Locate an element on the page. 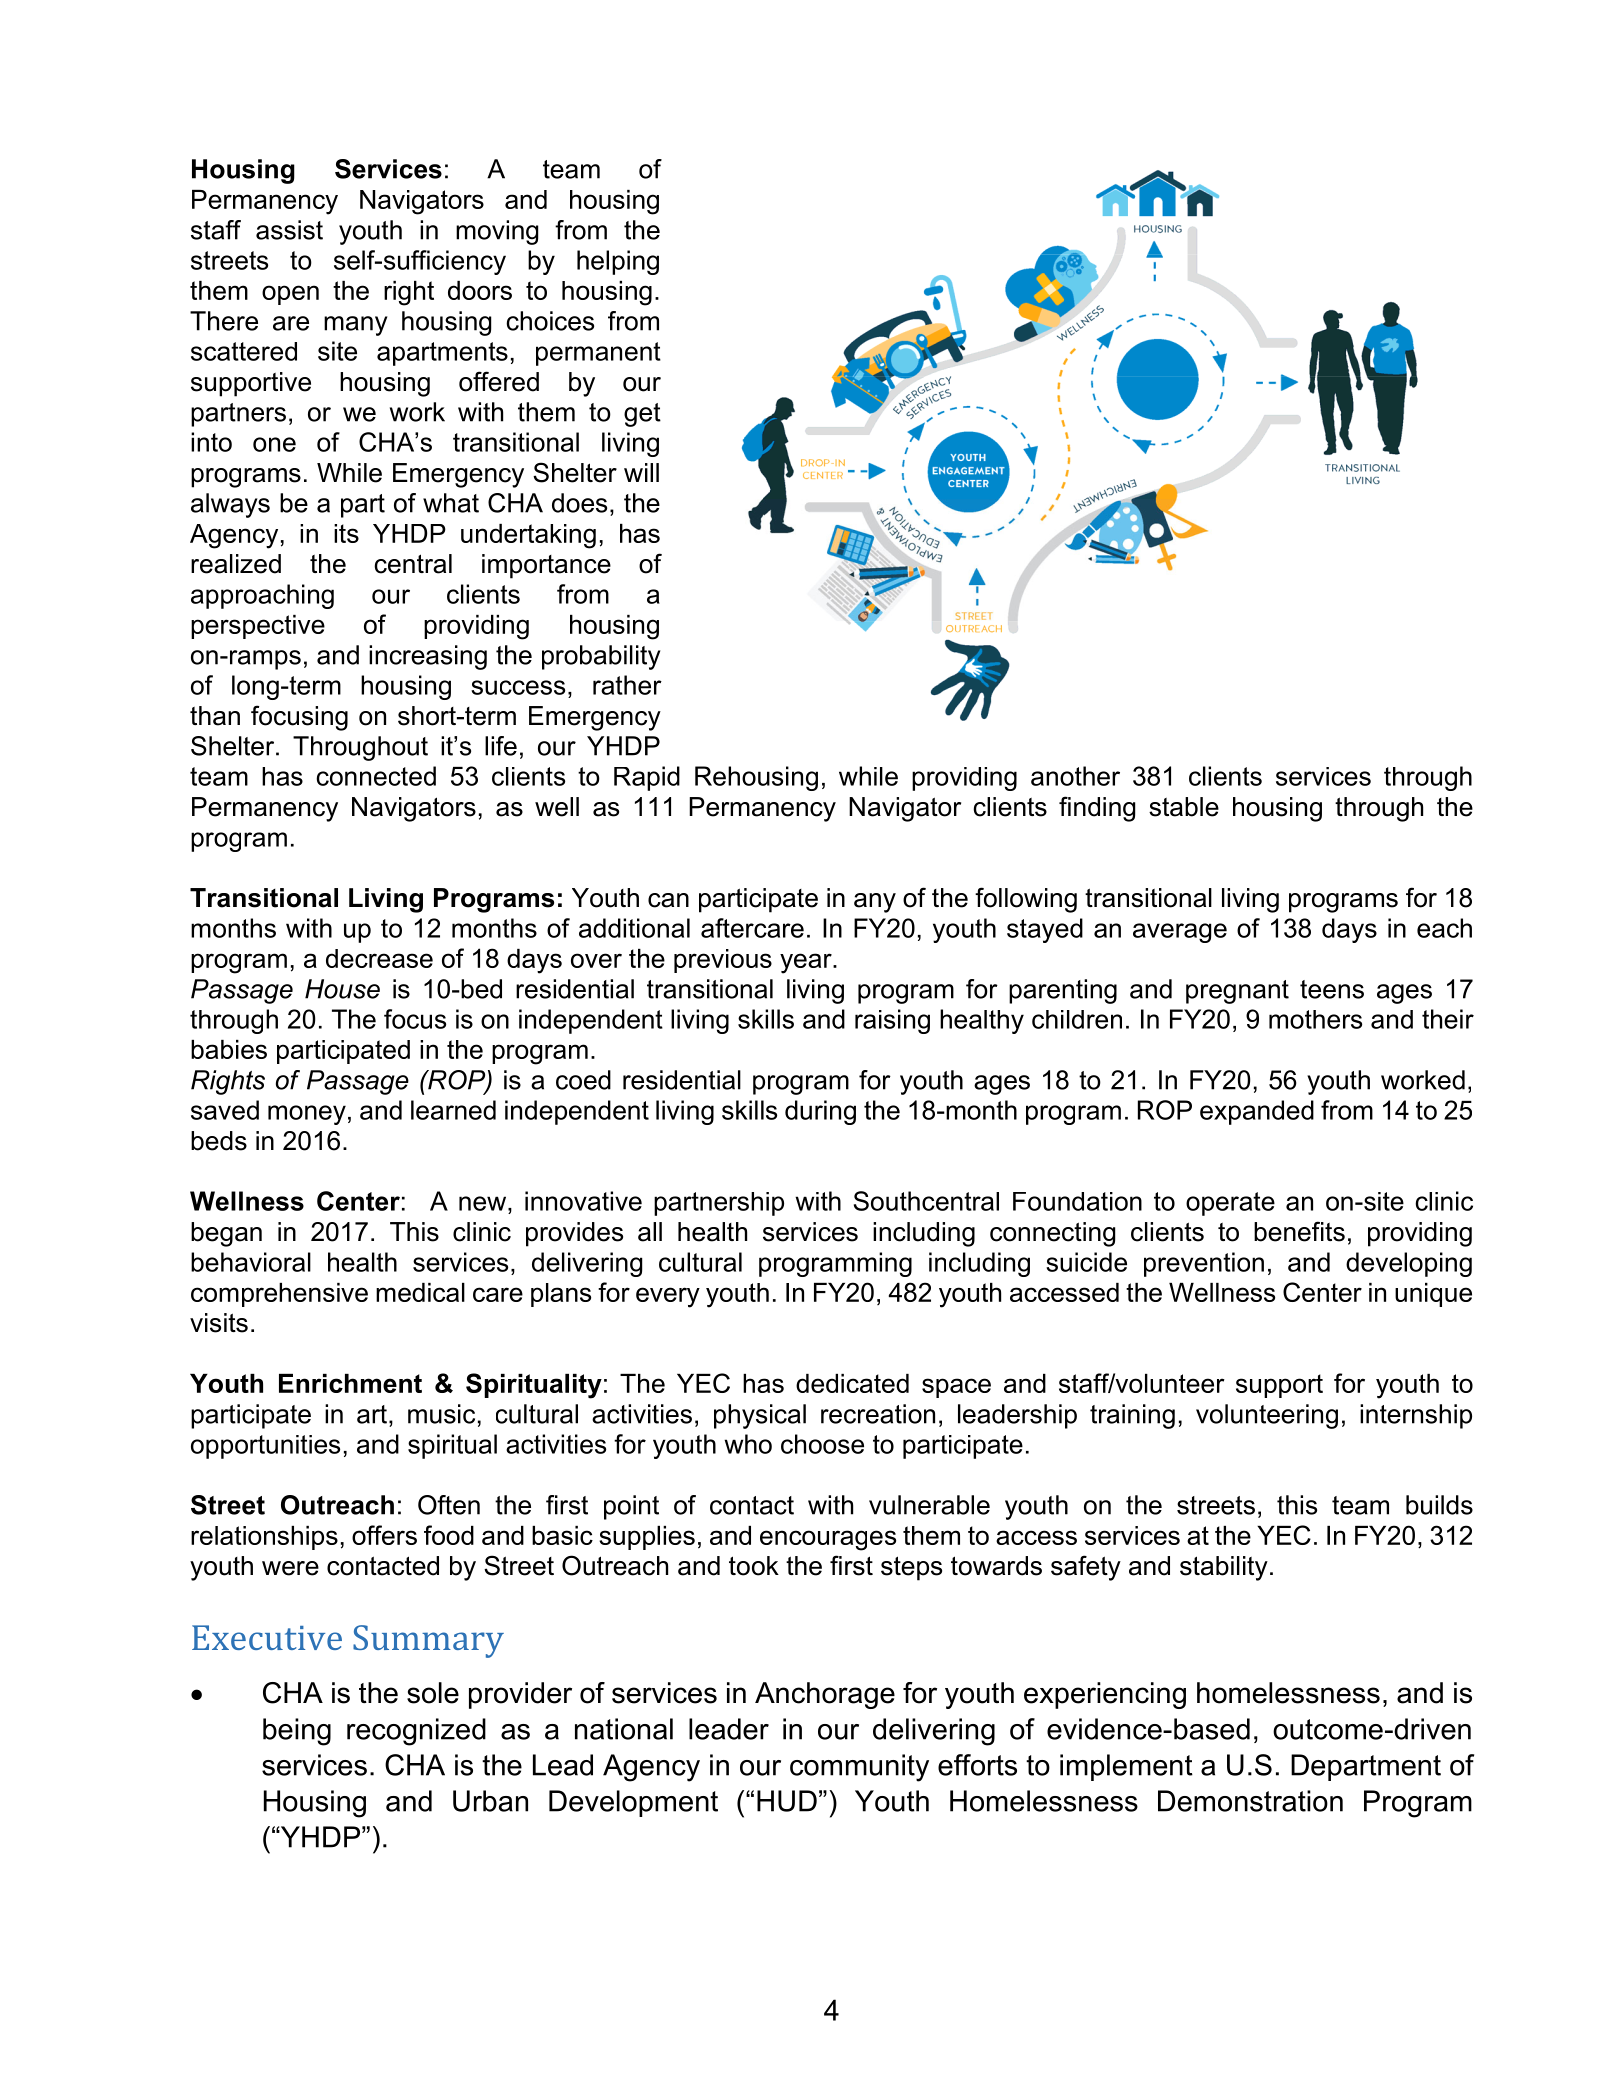 This image has width=1616, height=2091. every is located at coordinates (668, 1297).
